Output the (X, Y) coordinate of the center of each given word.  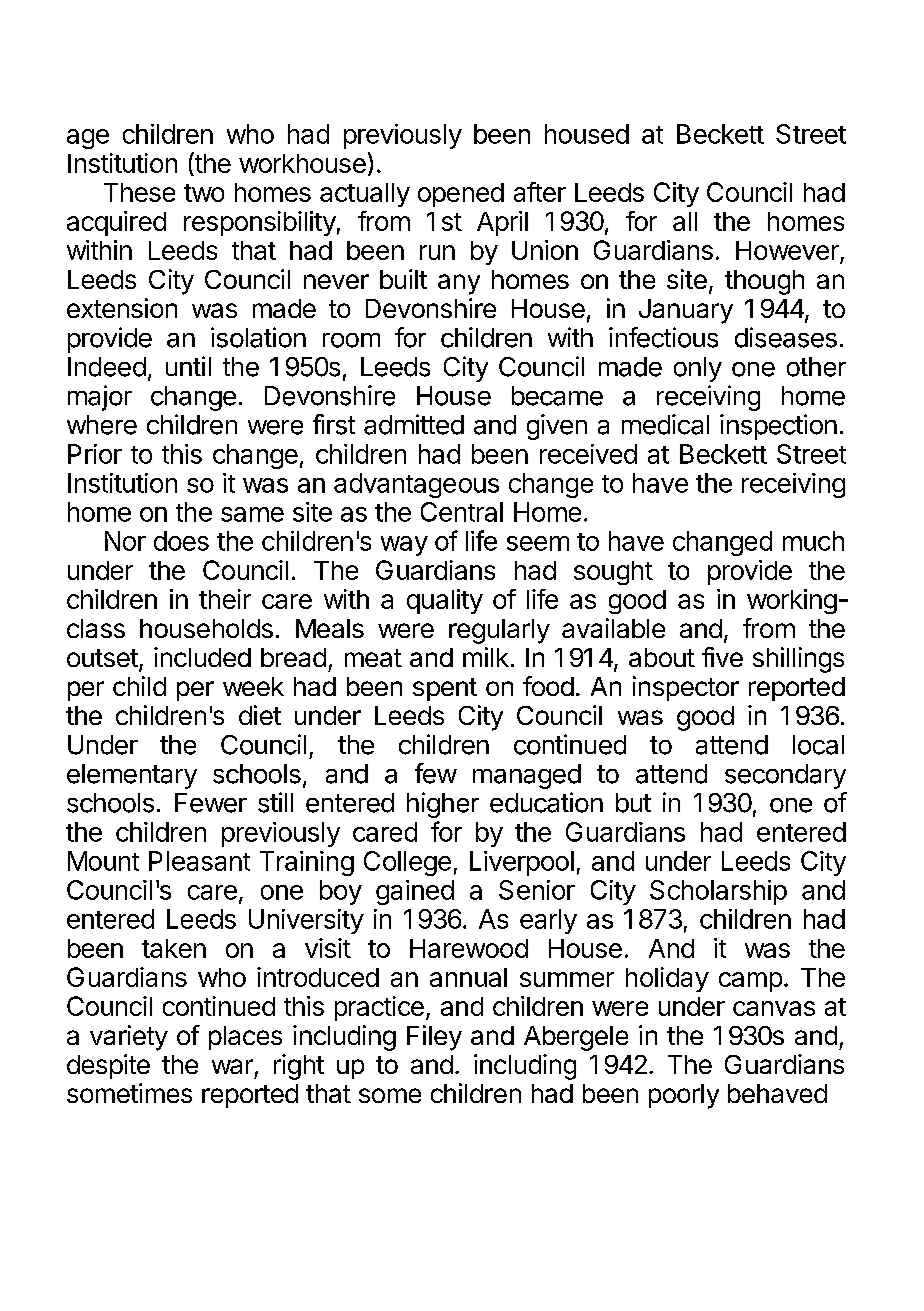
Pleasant (199, 861)
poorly (684, 1096)
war (232, 1066)
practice (379, 1008)
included (202, 657)
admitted (414, 424)
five (722, 657)
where (102, 425)
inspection (778, 427)
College (407, 863)
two (204, 193)
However (788, 252)
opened (461, 195)
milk (486, 657)
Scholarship (718, 892)
